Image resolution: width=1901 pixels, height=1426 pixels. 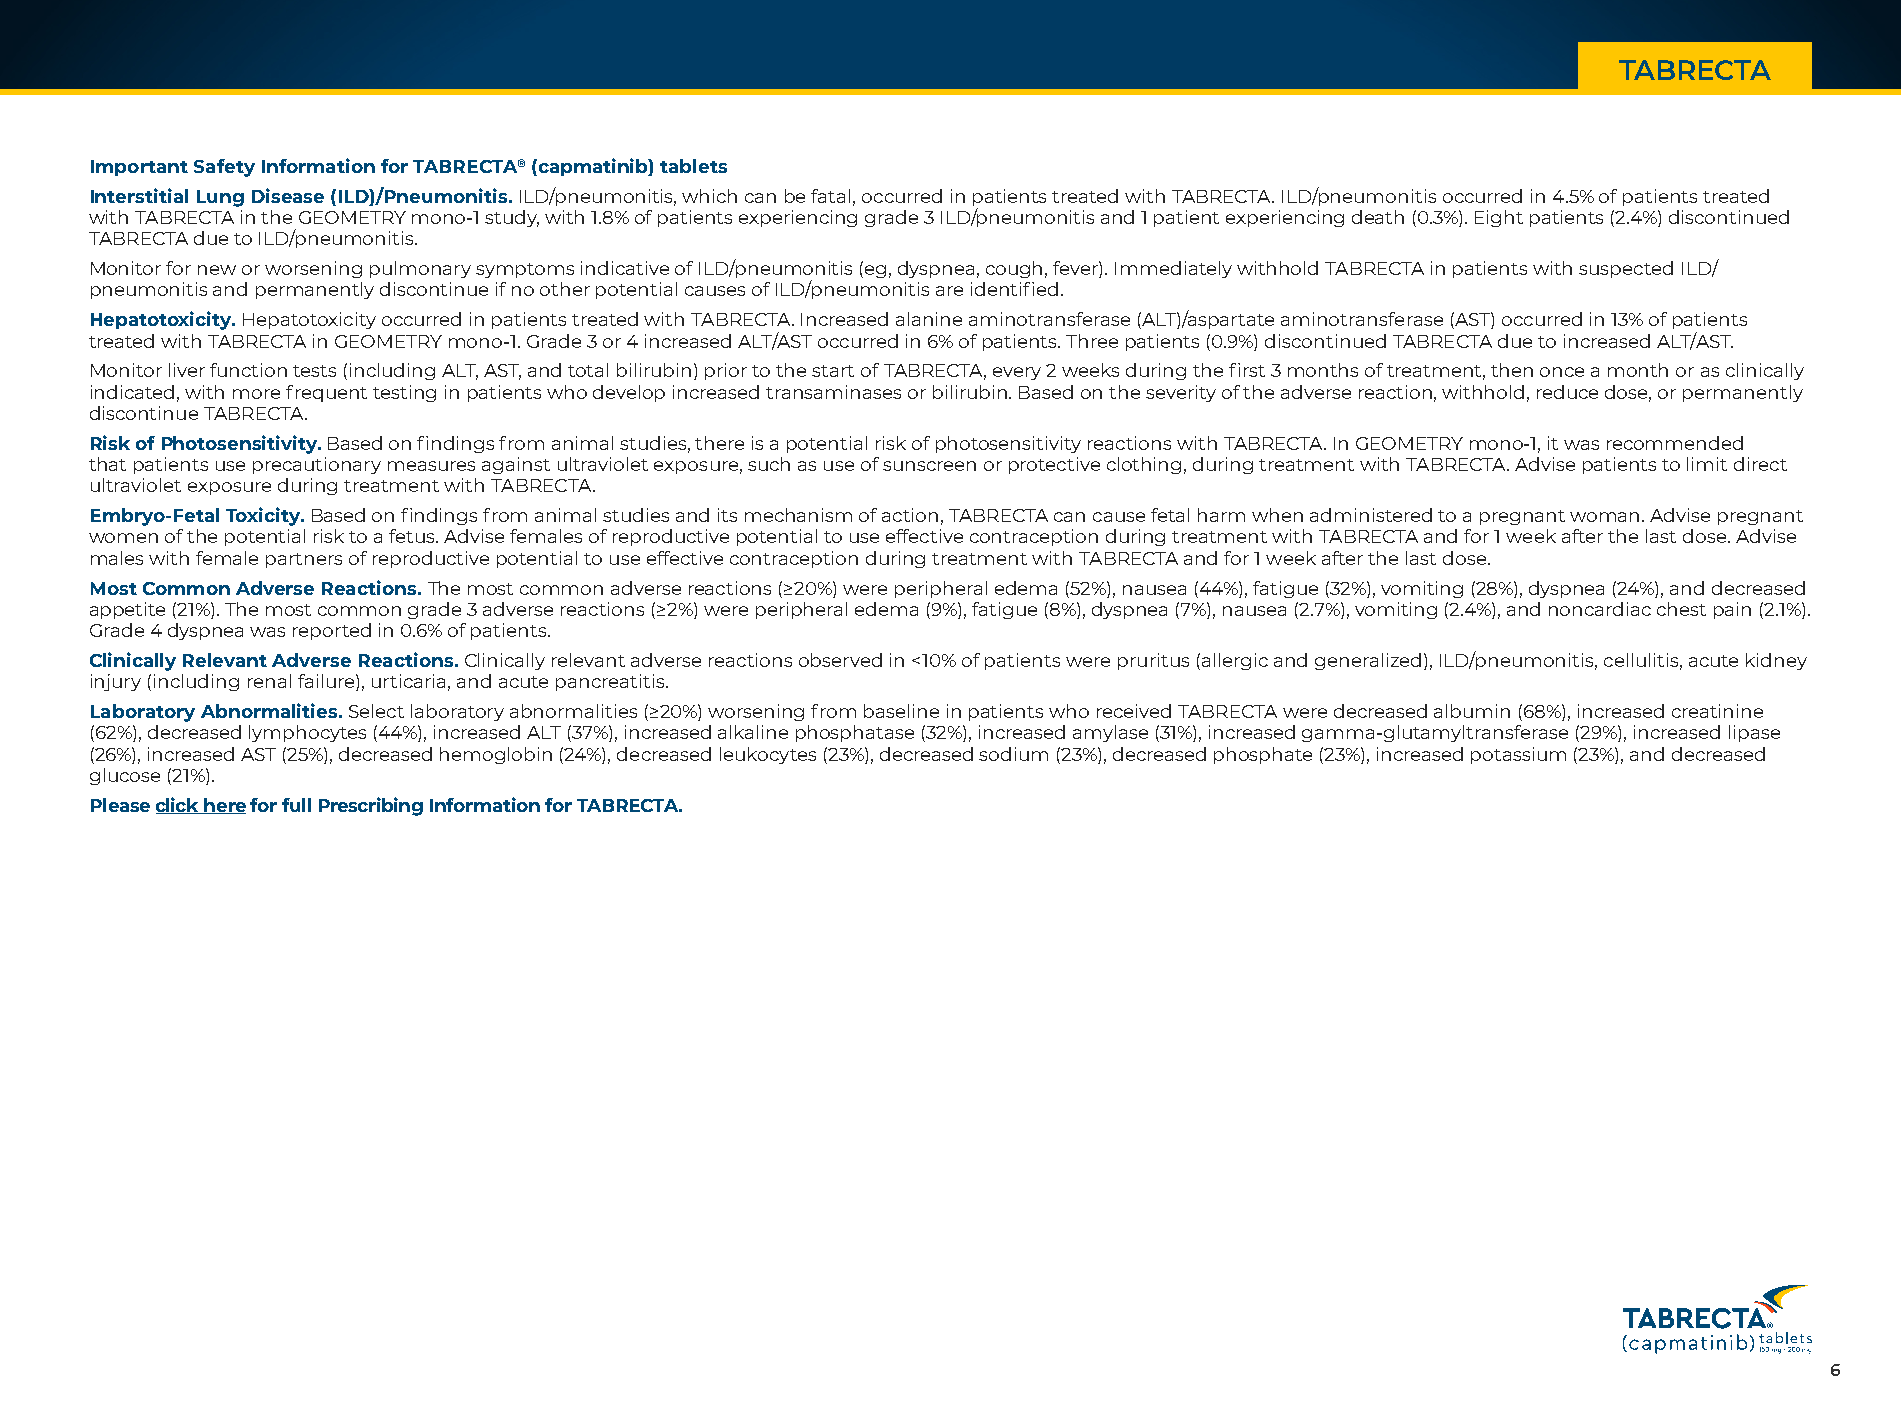 I want to click on fatal, so click(x=830, y=196).
